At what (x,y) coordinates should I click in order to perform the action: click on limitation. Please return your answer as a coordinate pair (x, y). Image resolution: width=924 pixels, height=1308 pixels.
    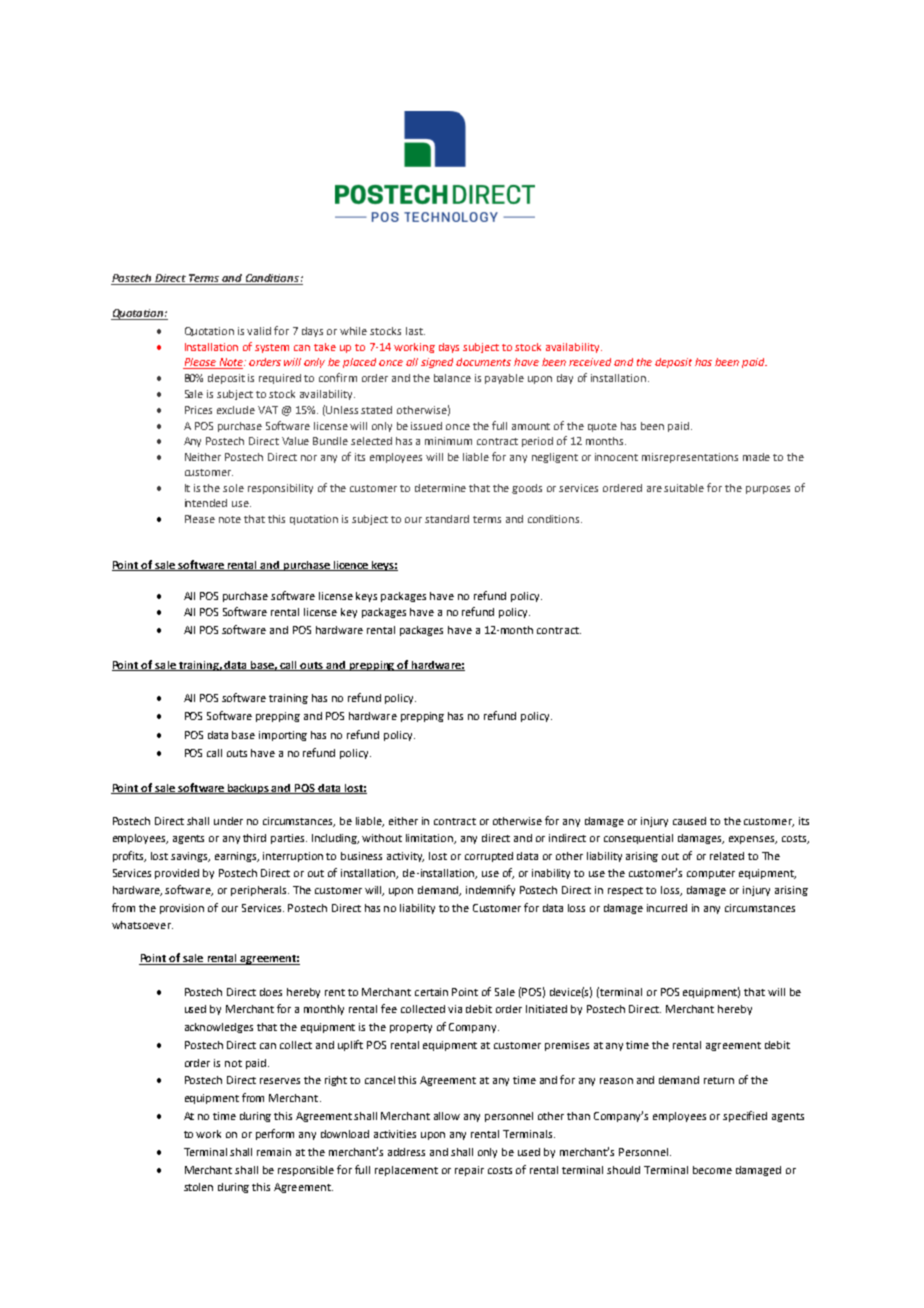
    Looking at the image, I should click on (431, 839).
